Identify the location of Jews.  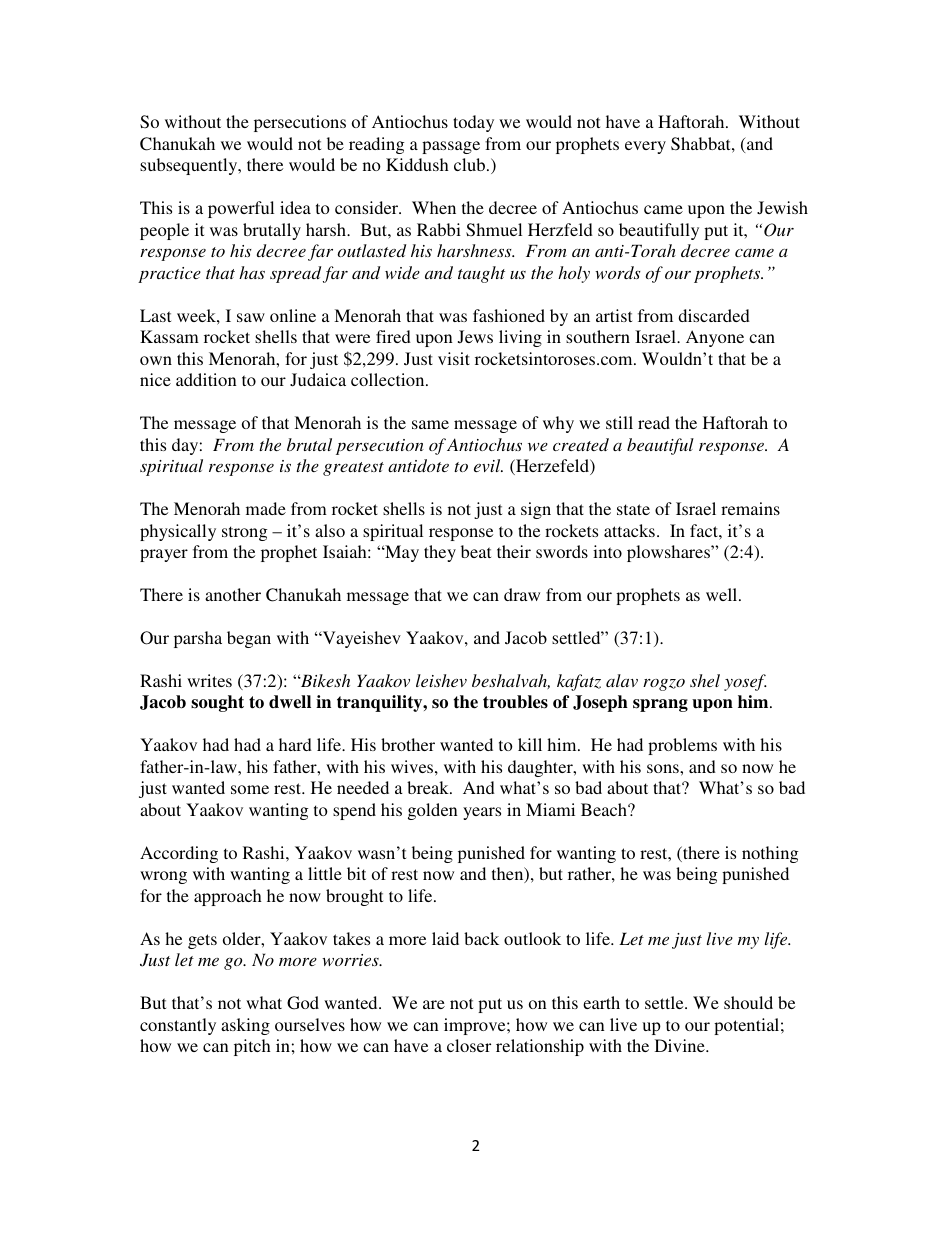
(475, 337).
